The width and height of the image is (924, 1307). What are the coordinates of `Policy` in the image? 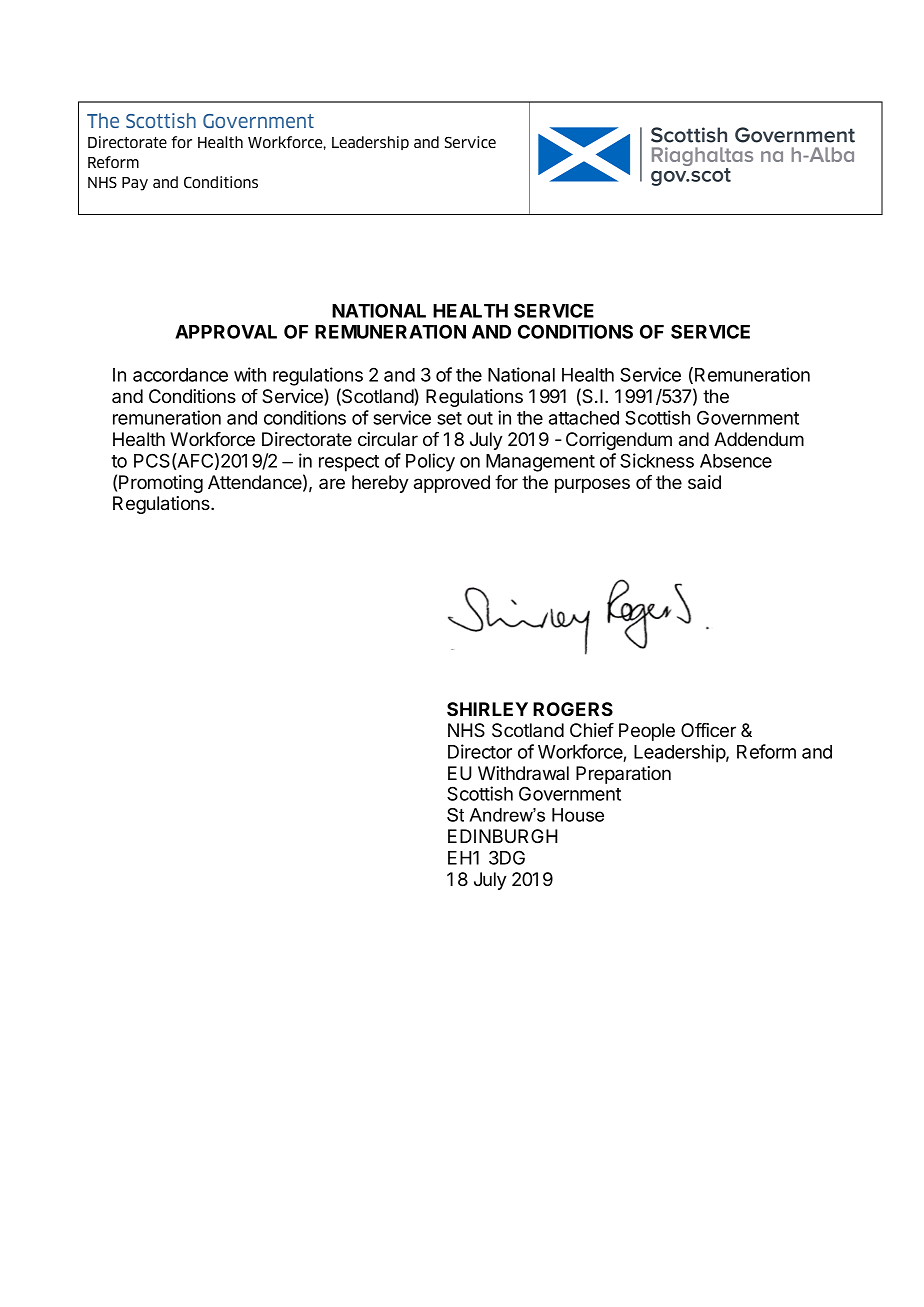 It's located at (430, 462).
